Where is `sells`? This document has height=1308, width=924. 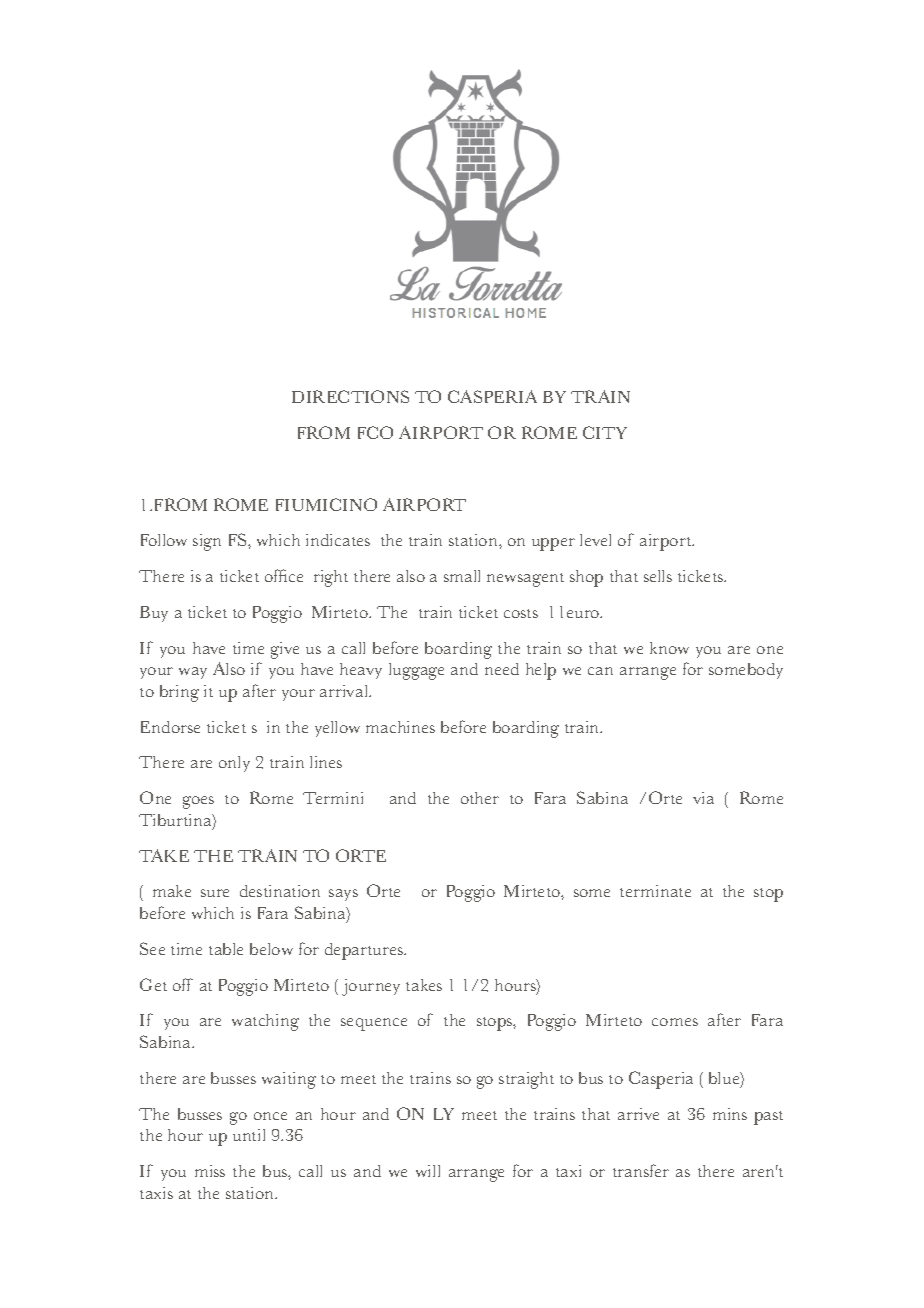 sells is located at coordinates (658, 576).
